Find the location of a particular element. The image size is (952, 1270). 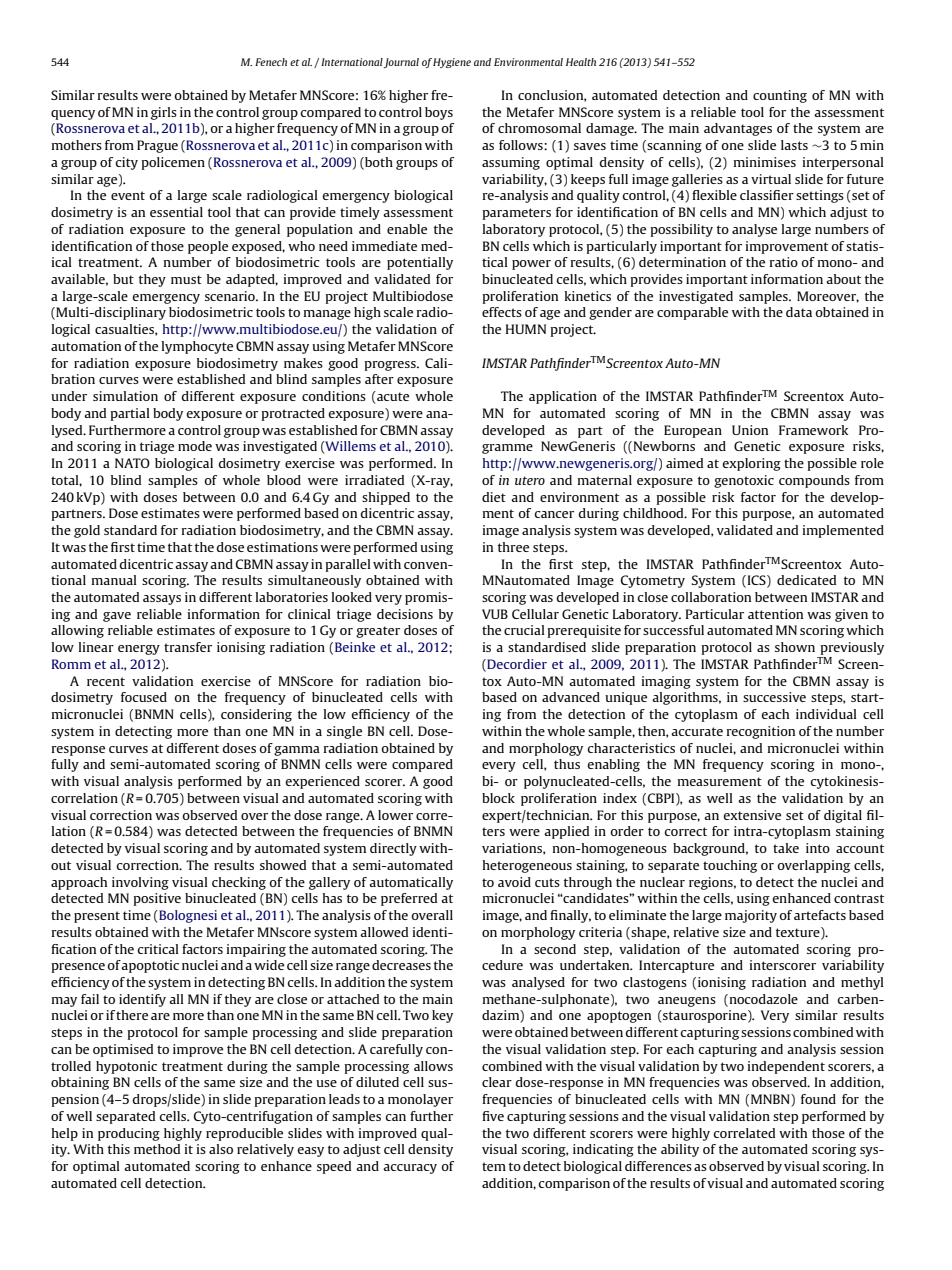

found is located at coordinates (818, 1099).
